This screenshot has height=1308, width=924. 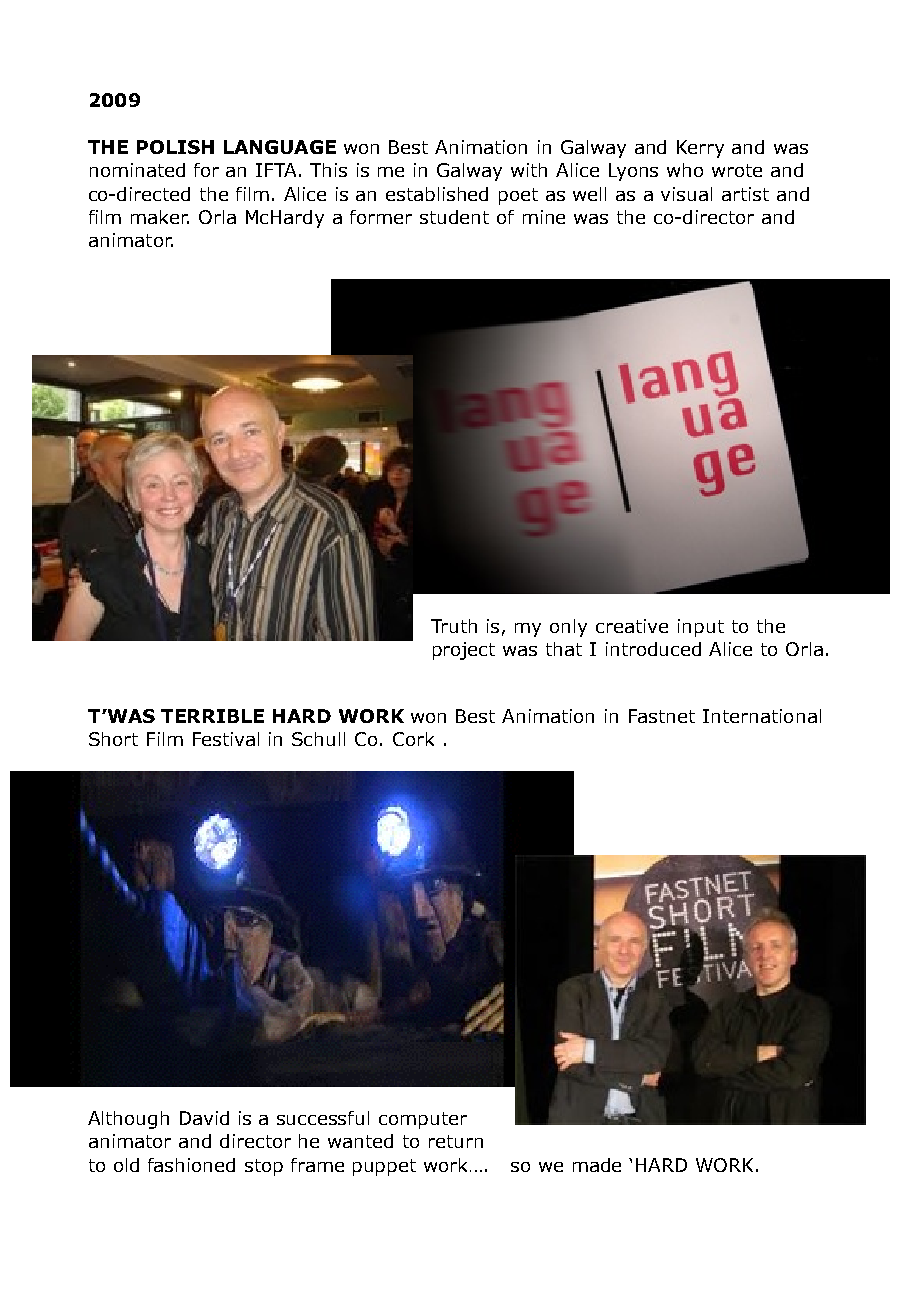 What do you see at coordinates (226, 739) in the screenshot?
I see `Festival` at bounding box center [226, 739].
